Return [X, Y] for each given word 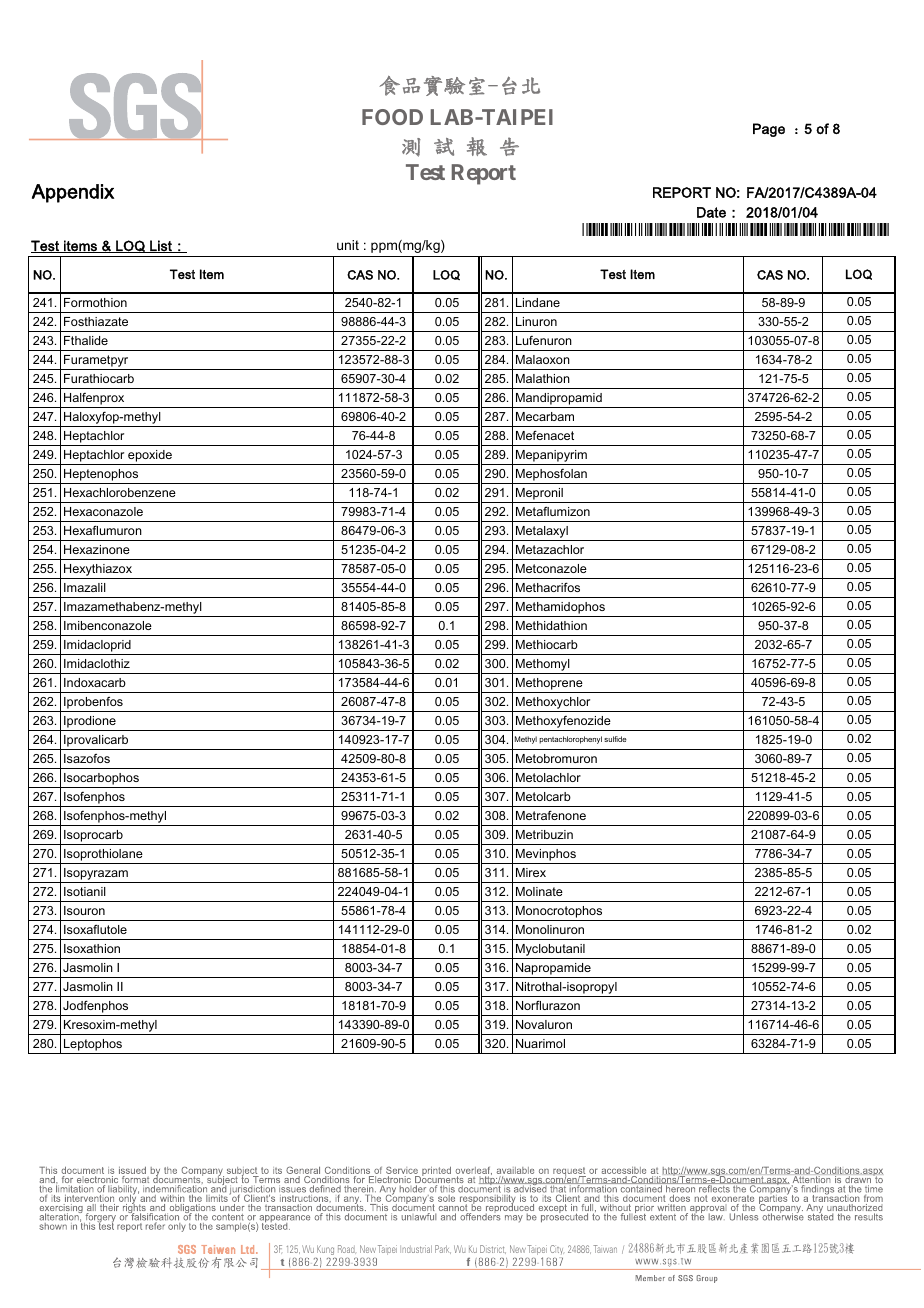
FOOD [392, 117]
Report [484, 174]
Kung [325, 1250]
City [557, 1249]
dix [101, 191]
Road [347, 1249]
